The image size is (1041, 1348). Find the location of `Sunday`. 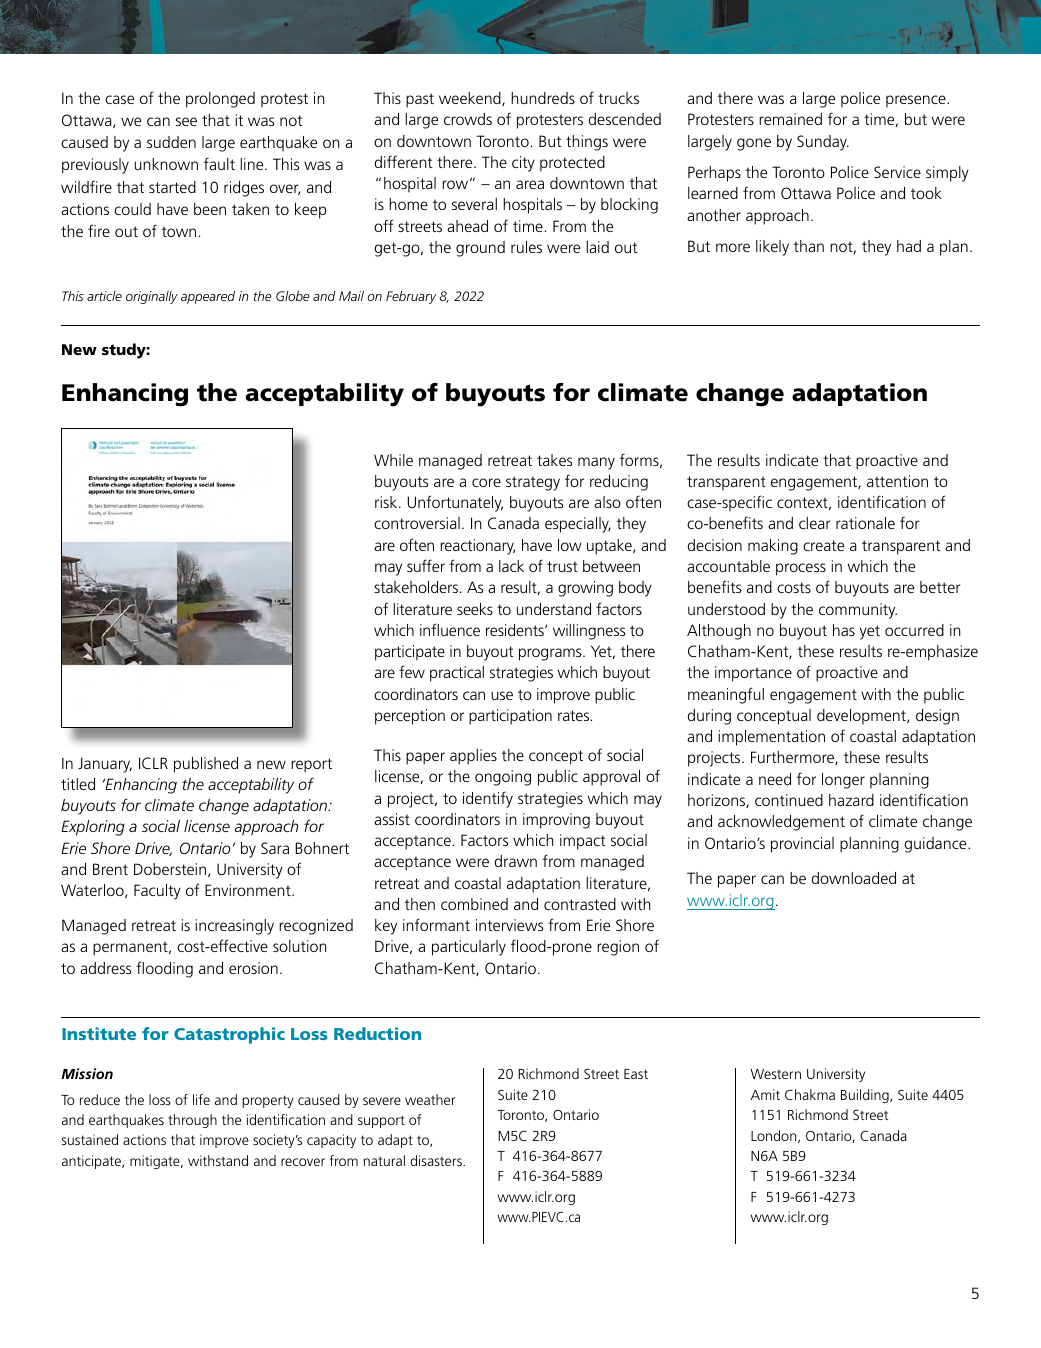

Sunday is located at coordinates (823, 143).
